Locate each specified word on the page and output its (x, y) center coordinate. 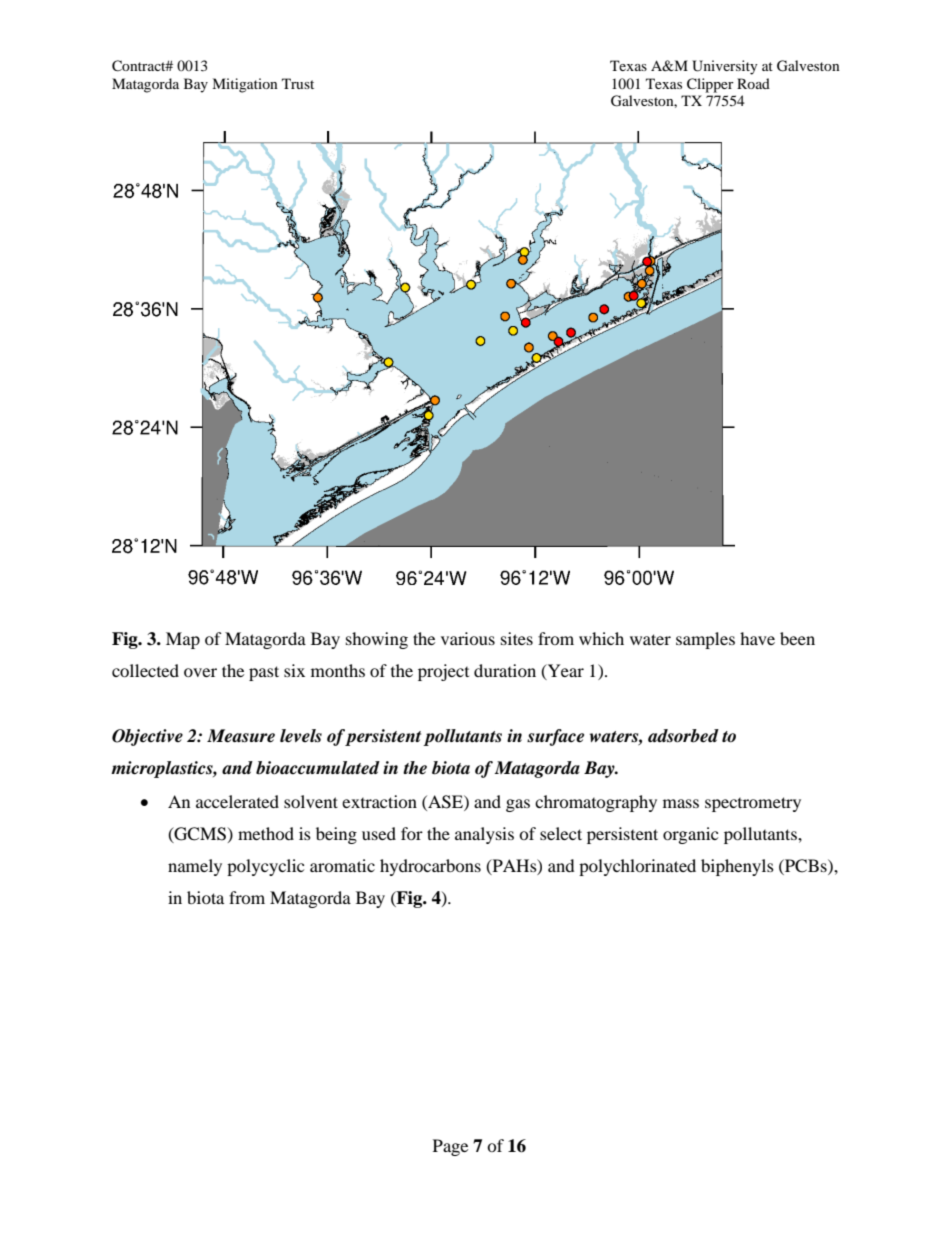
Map (183, 640)
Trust (298, 83)
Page (450, 1147)
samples (705, 640)
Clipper (710, 85)
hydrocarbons (430, 867)
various (468, 638)
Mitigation (245, 85)
